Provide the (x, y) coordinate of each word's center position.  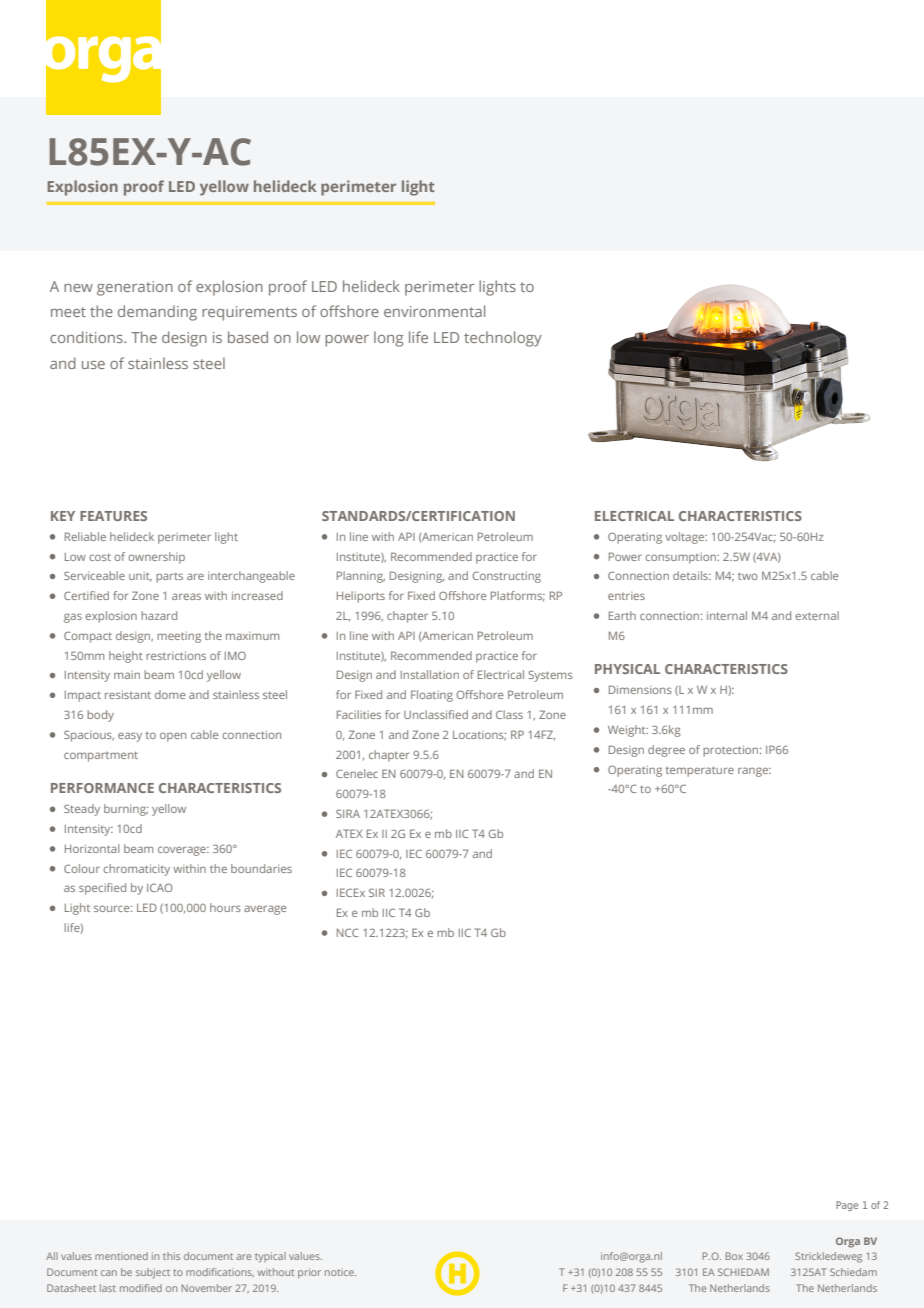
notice (340, 1272)
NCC (348, 932)
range (754, 772)
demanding (157, 313)
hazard (159, 615)
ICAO (160, 887)
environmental (434, 311)
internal (727, 615)
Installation (430, 674)
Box (734, 1256)
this (171, 1256)
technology (503, 339)
